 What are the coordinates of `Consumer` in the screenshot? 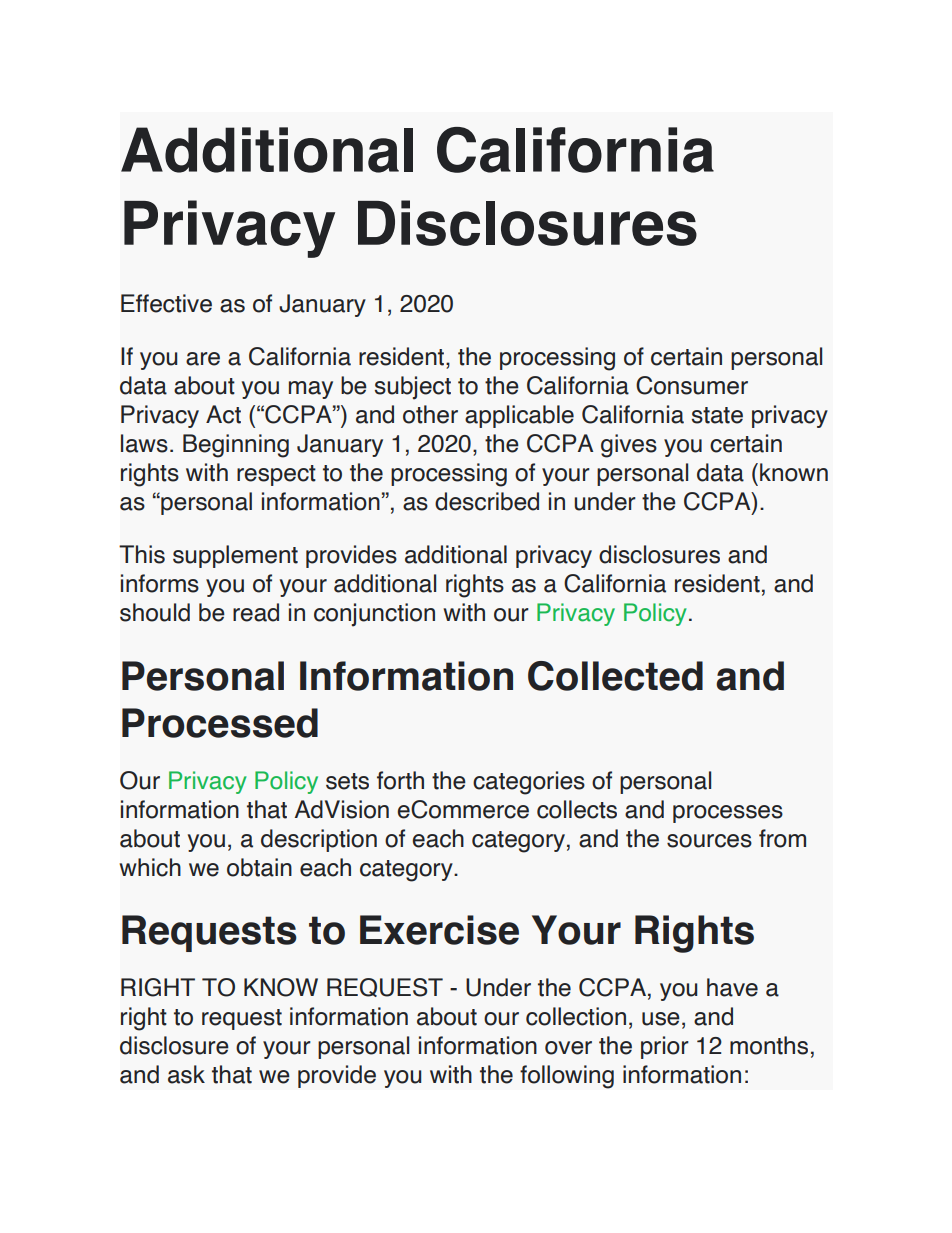 It's located at (692, 385).
